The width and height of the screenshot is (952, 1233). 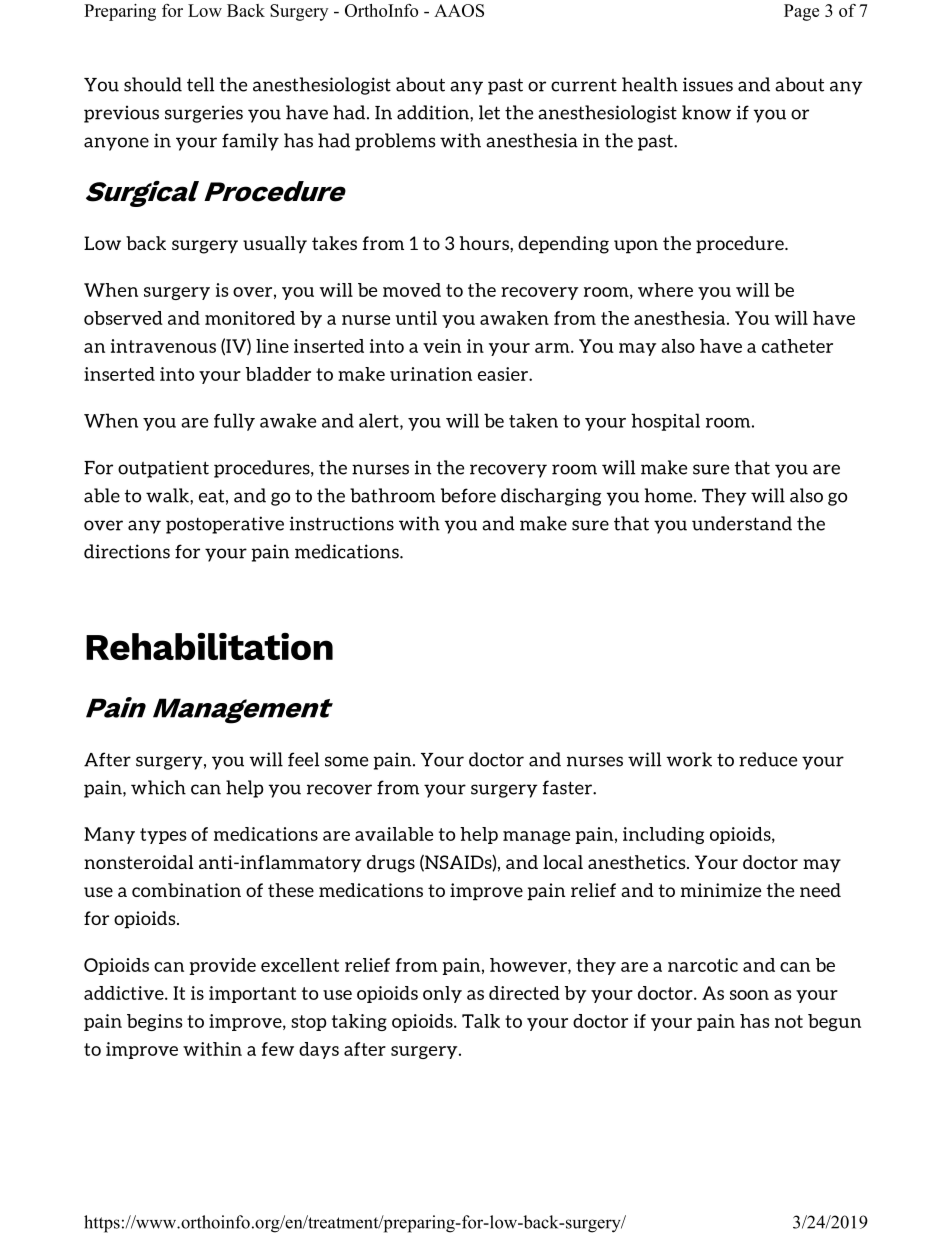 I want to click on begins, so click(x=154, y=1022).
